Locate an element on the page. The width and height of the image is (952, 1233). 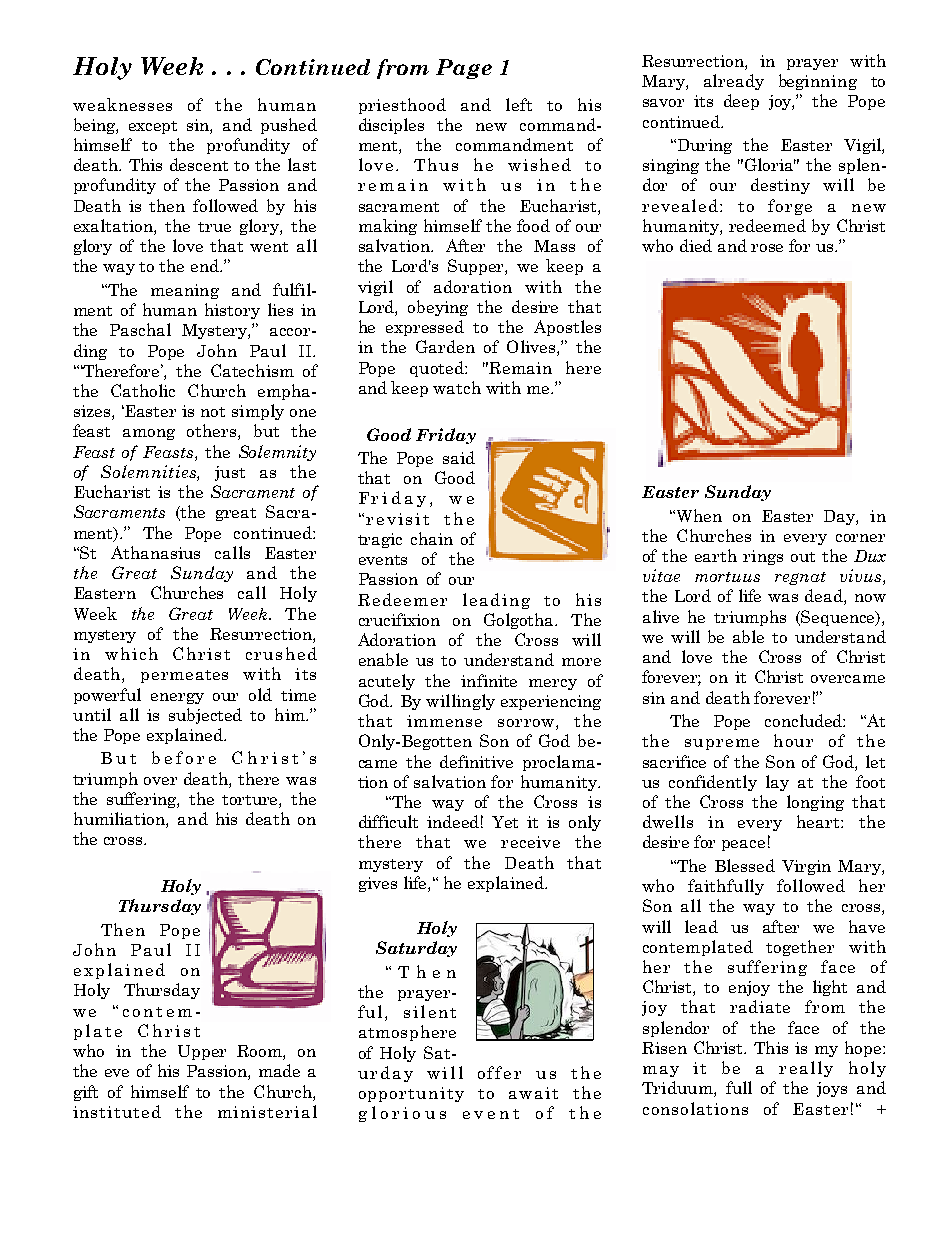
left is located at coordinates (519, 104).
